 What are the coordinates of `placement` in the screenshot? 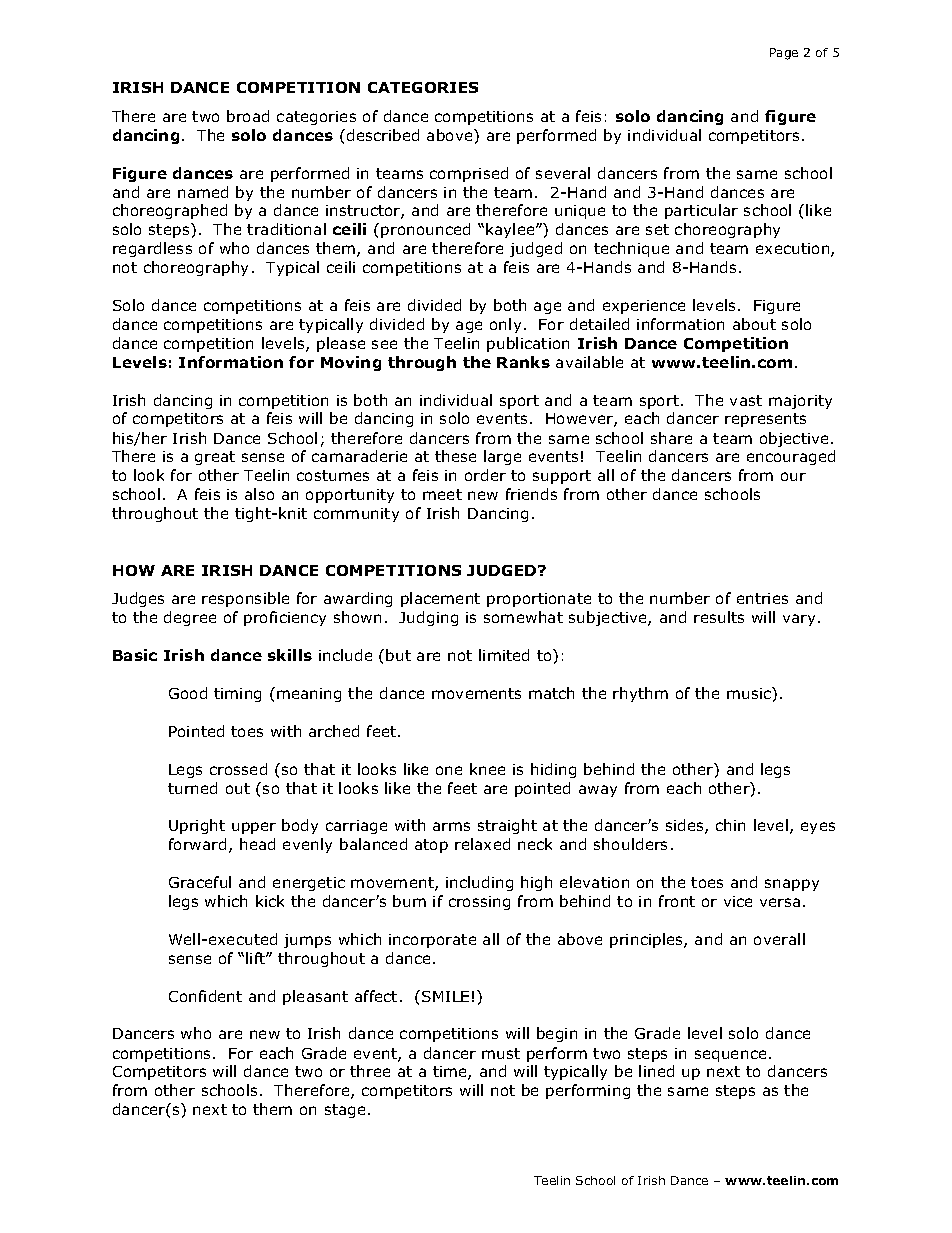 It's located at (440, 599).
